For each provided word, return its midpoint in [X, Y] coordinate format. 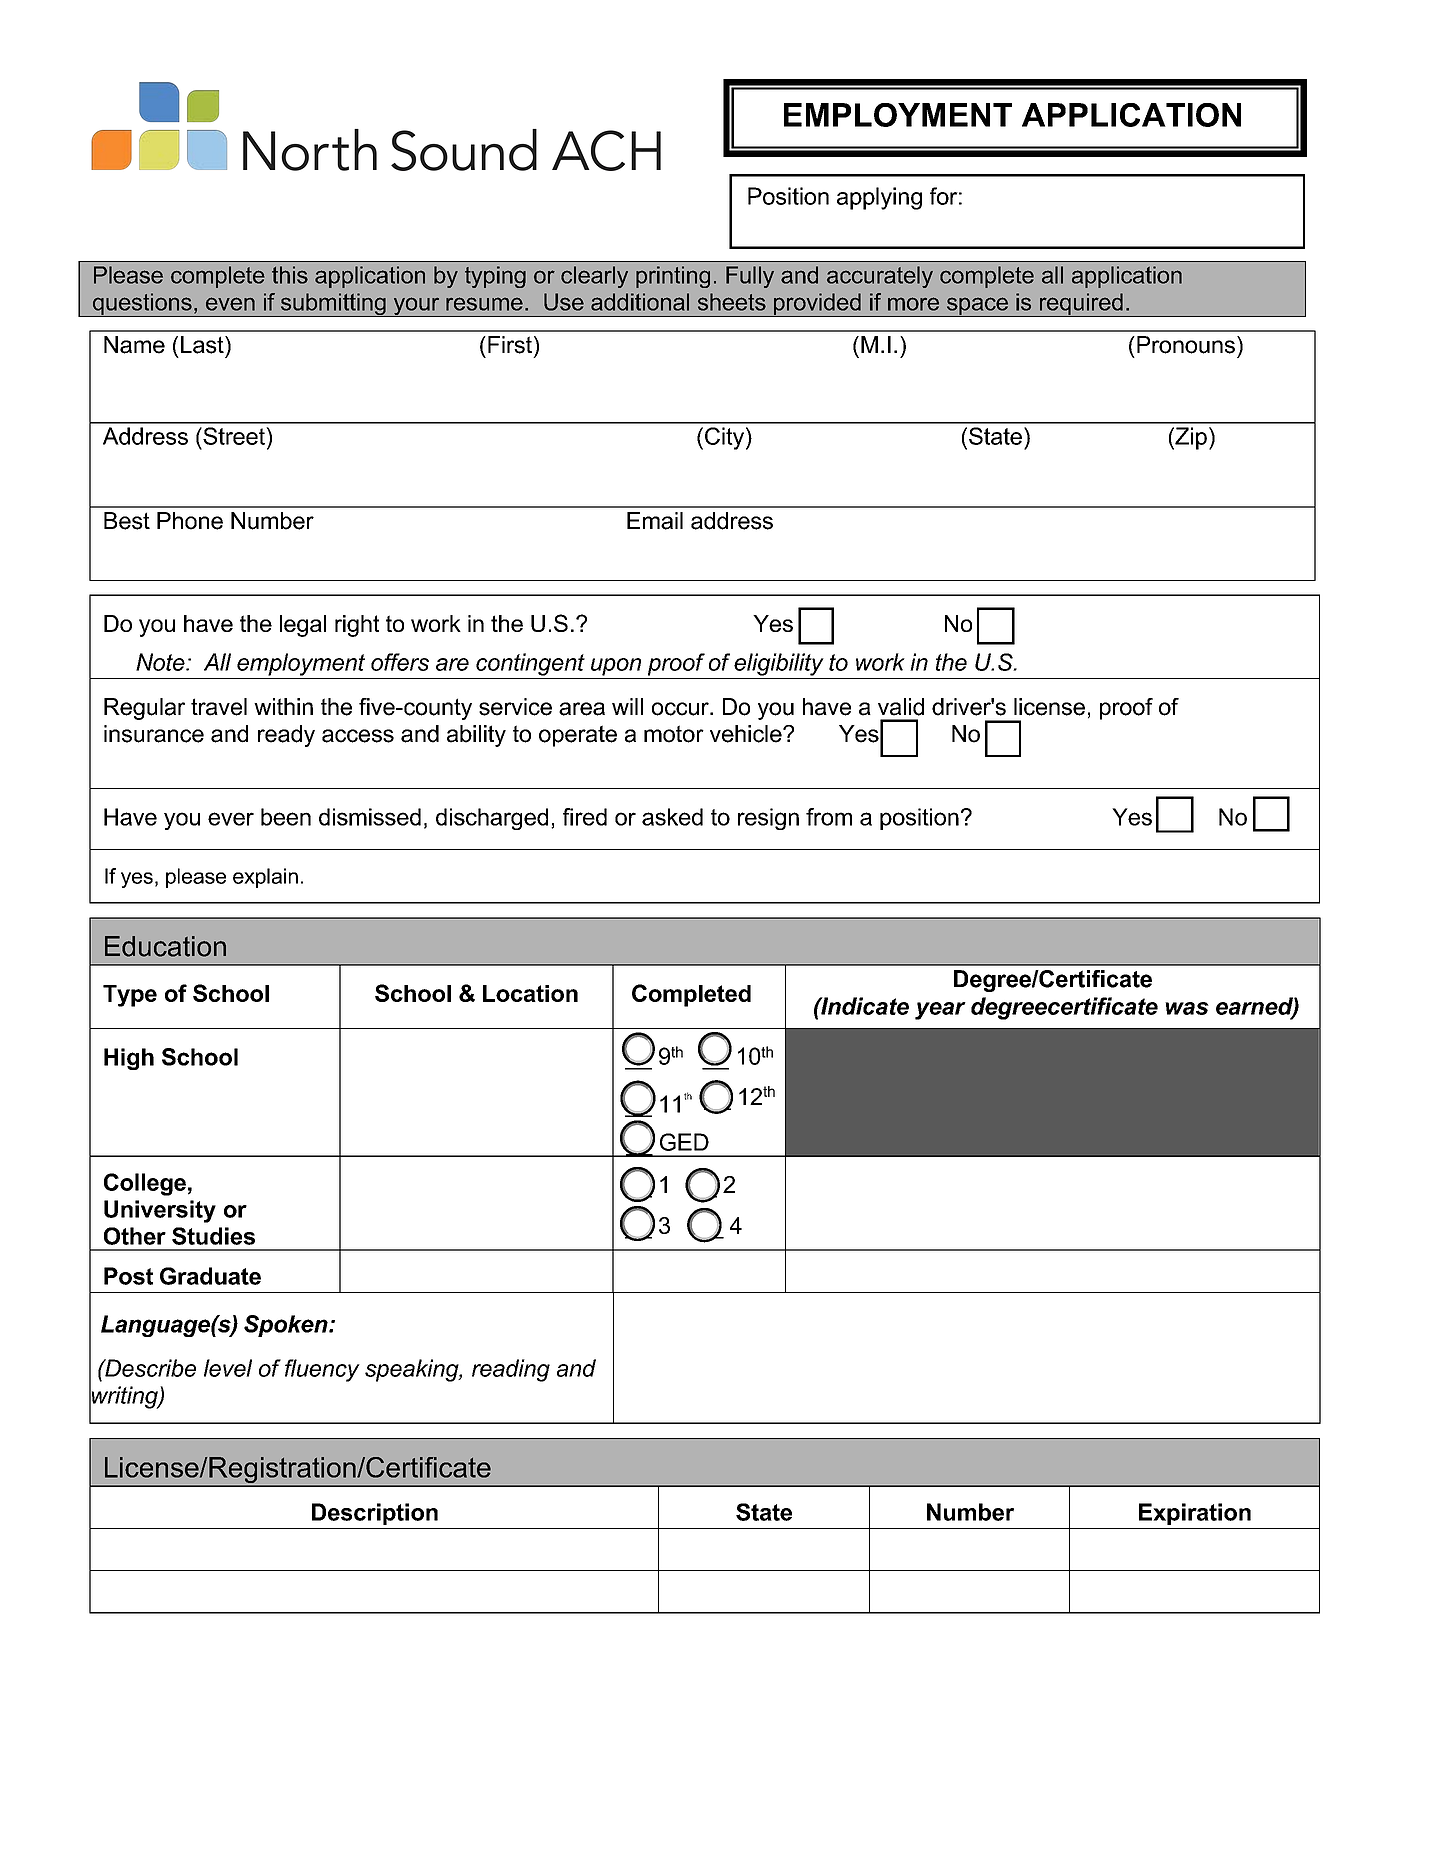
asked [672, 817]
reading [511, 1370]
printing [673, 277]
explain [265, 878]
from [829, 817]
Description [375, 1514]
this [290, 275]
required [1081, 305]
